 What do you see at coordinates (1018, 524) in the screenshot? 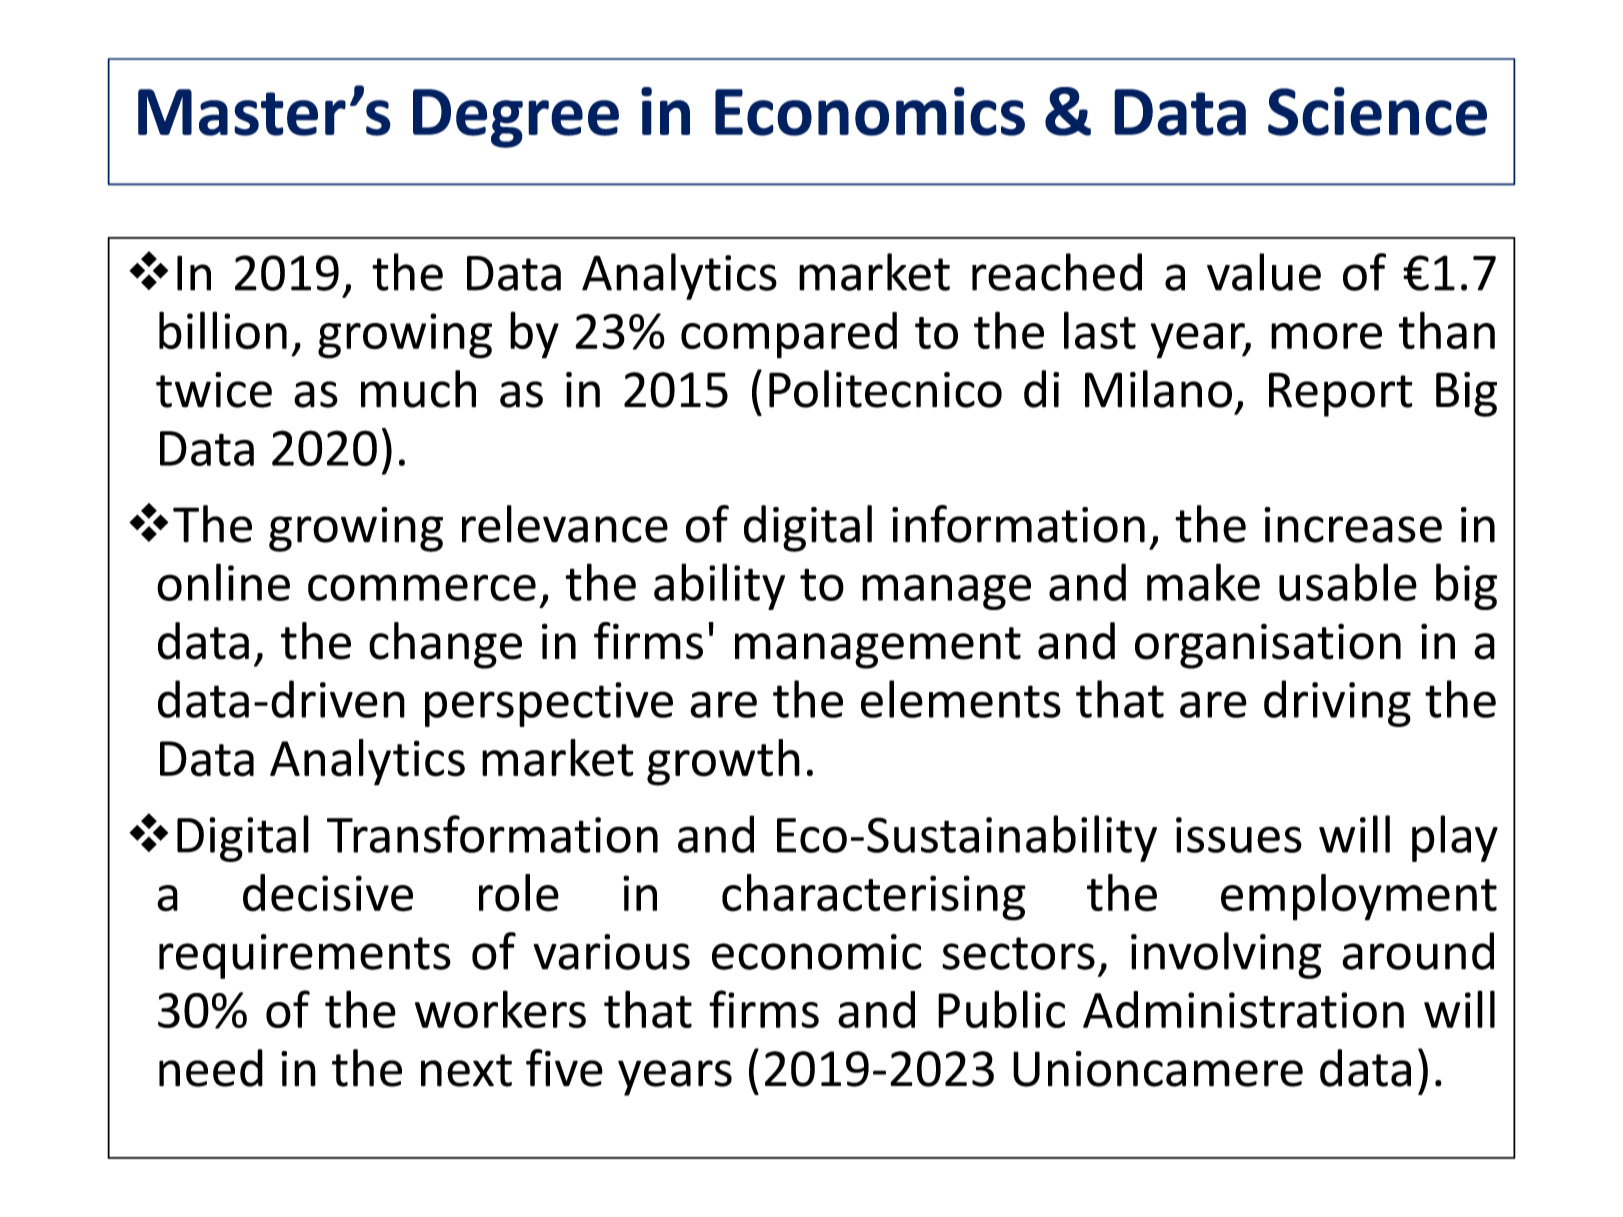
I see `information` at bounding box center [1018, 524].
